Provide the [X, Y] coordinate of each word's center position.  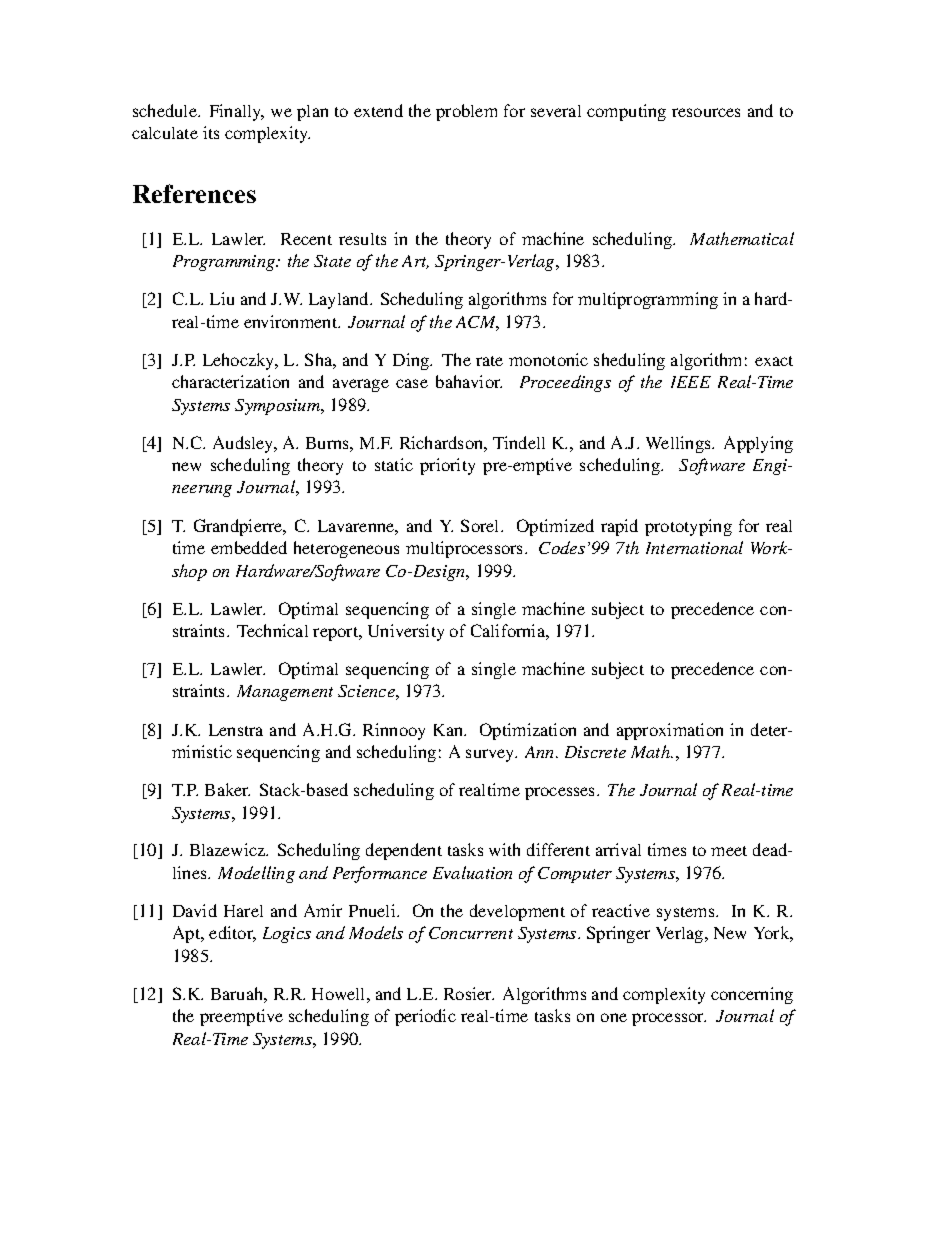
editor [232, 934]
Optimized [555, 527]
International [694, 547]
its [211, 132]
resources [706, 112]
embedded [249, 547]
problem [466, 112]
